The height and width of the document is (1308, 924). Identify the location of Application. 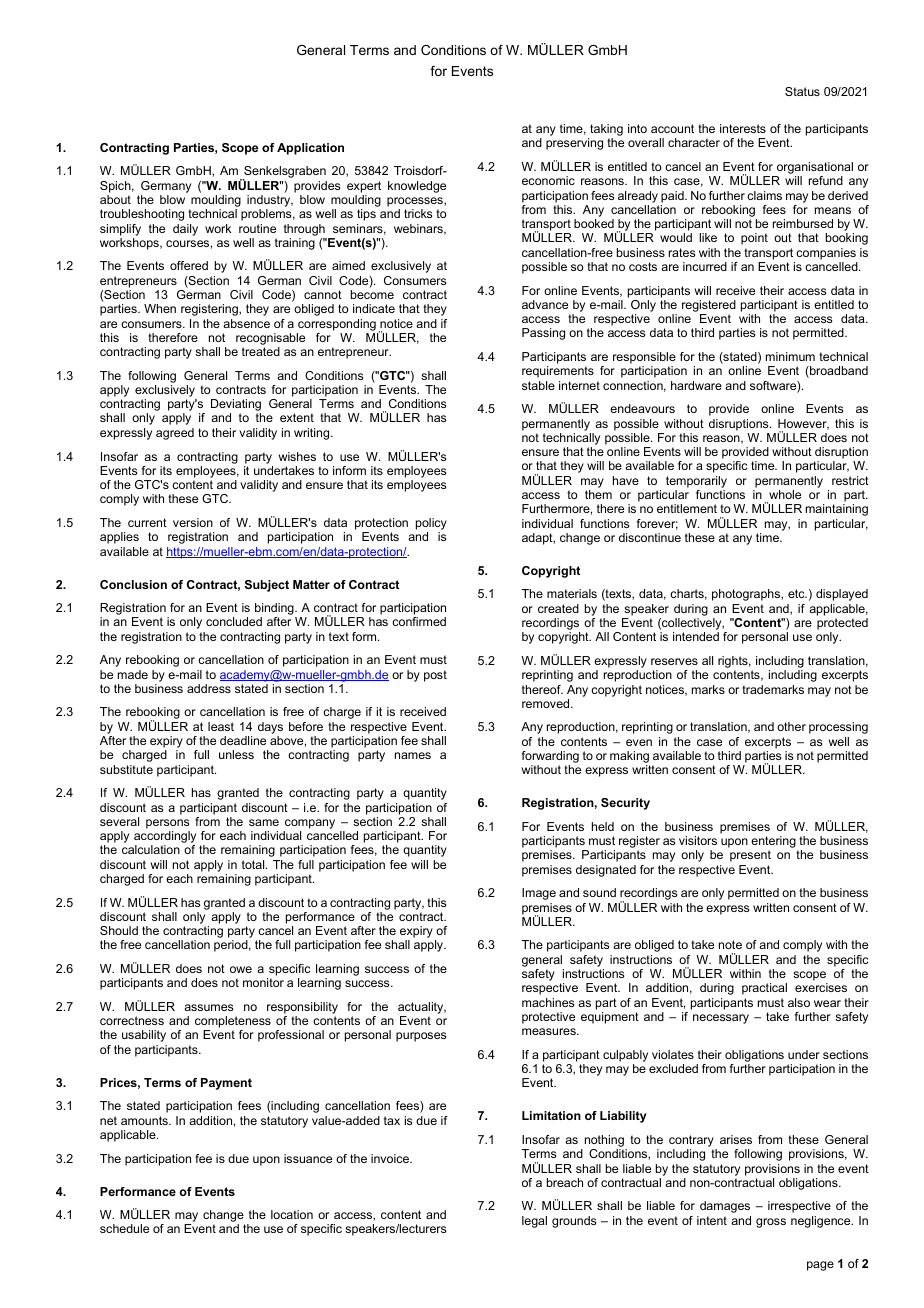
(310, 149).
